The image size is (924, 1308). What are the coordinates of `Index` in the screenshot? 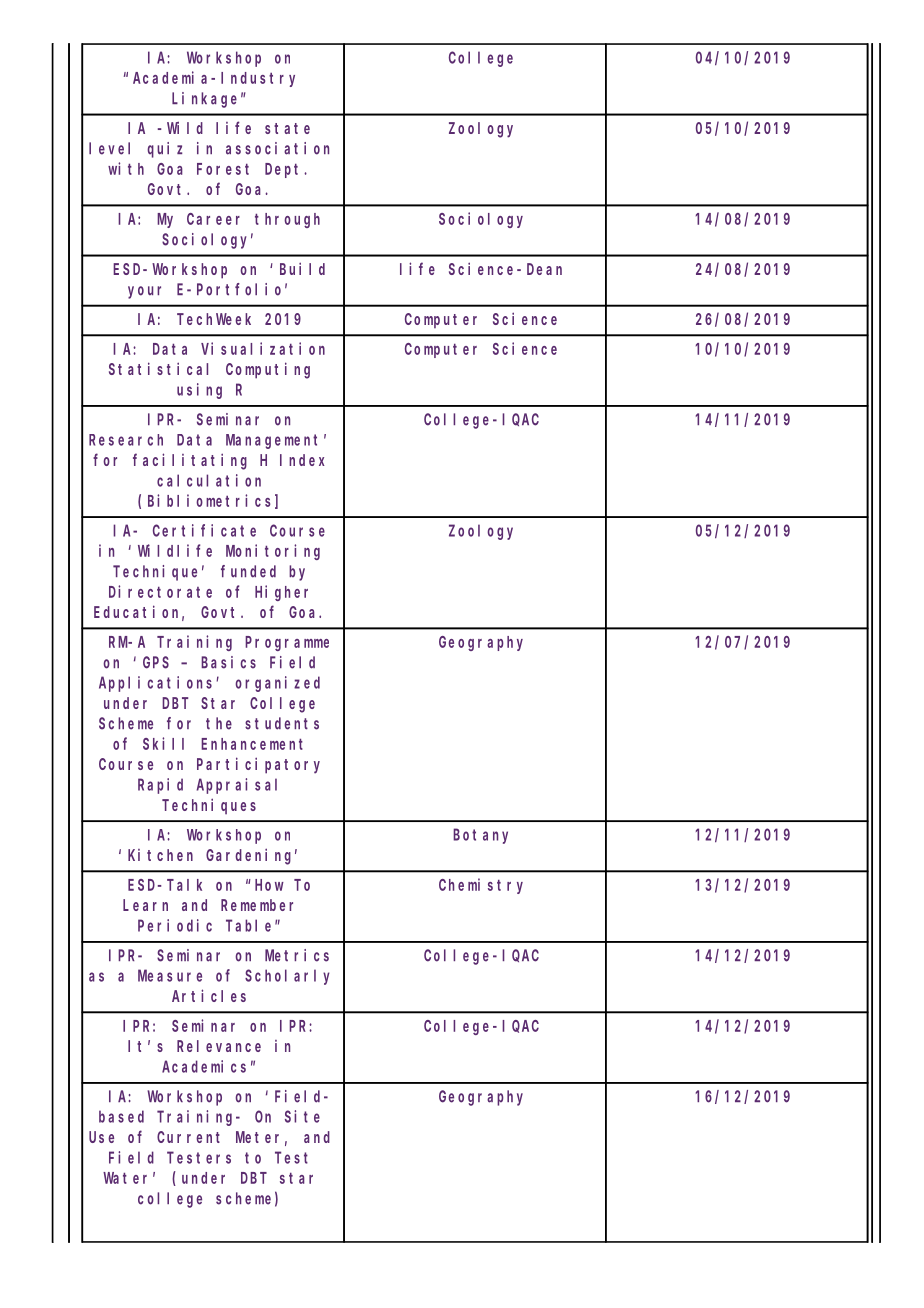 It's located at (302, 460).
